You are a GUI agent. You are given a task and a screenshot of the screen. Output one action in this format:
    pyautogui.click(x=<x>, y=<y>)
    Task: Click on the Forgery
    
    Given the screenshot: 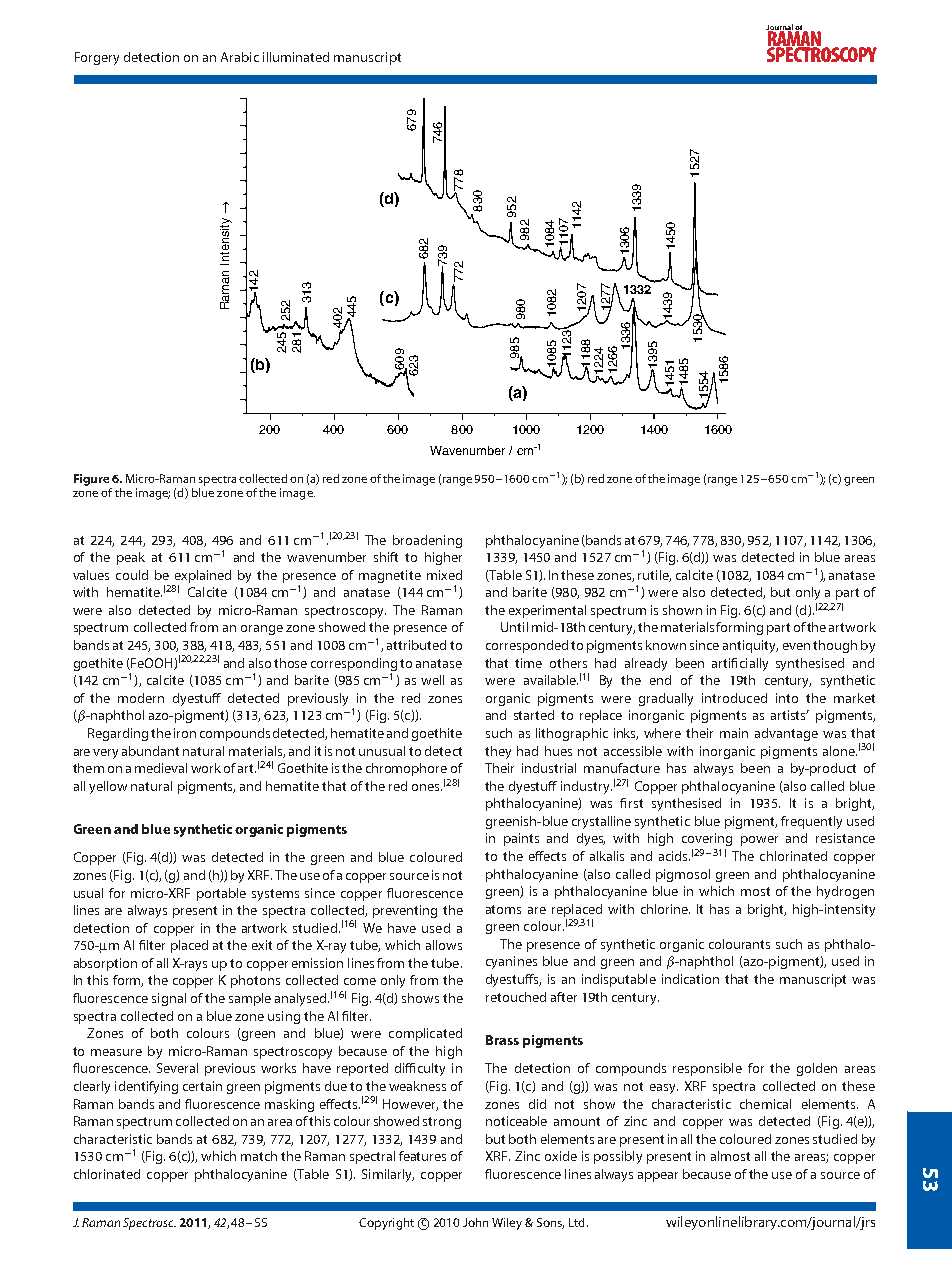 What is the action you would take?
    pyautogui.click(x=97, y=58)
